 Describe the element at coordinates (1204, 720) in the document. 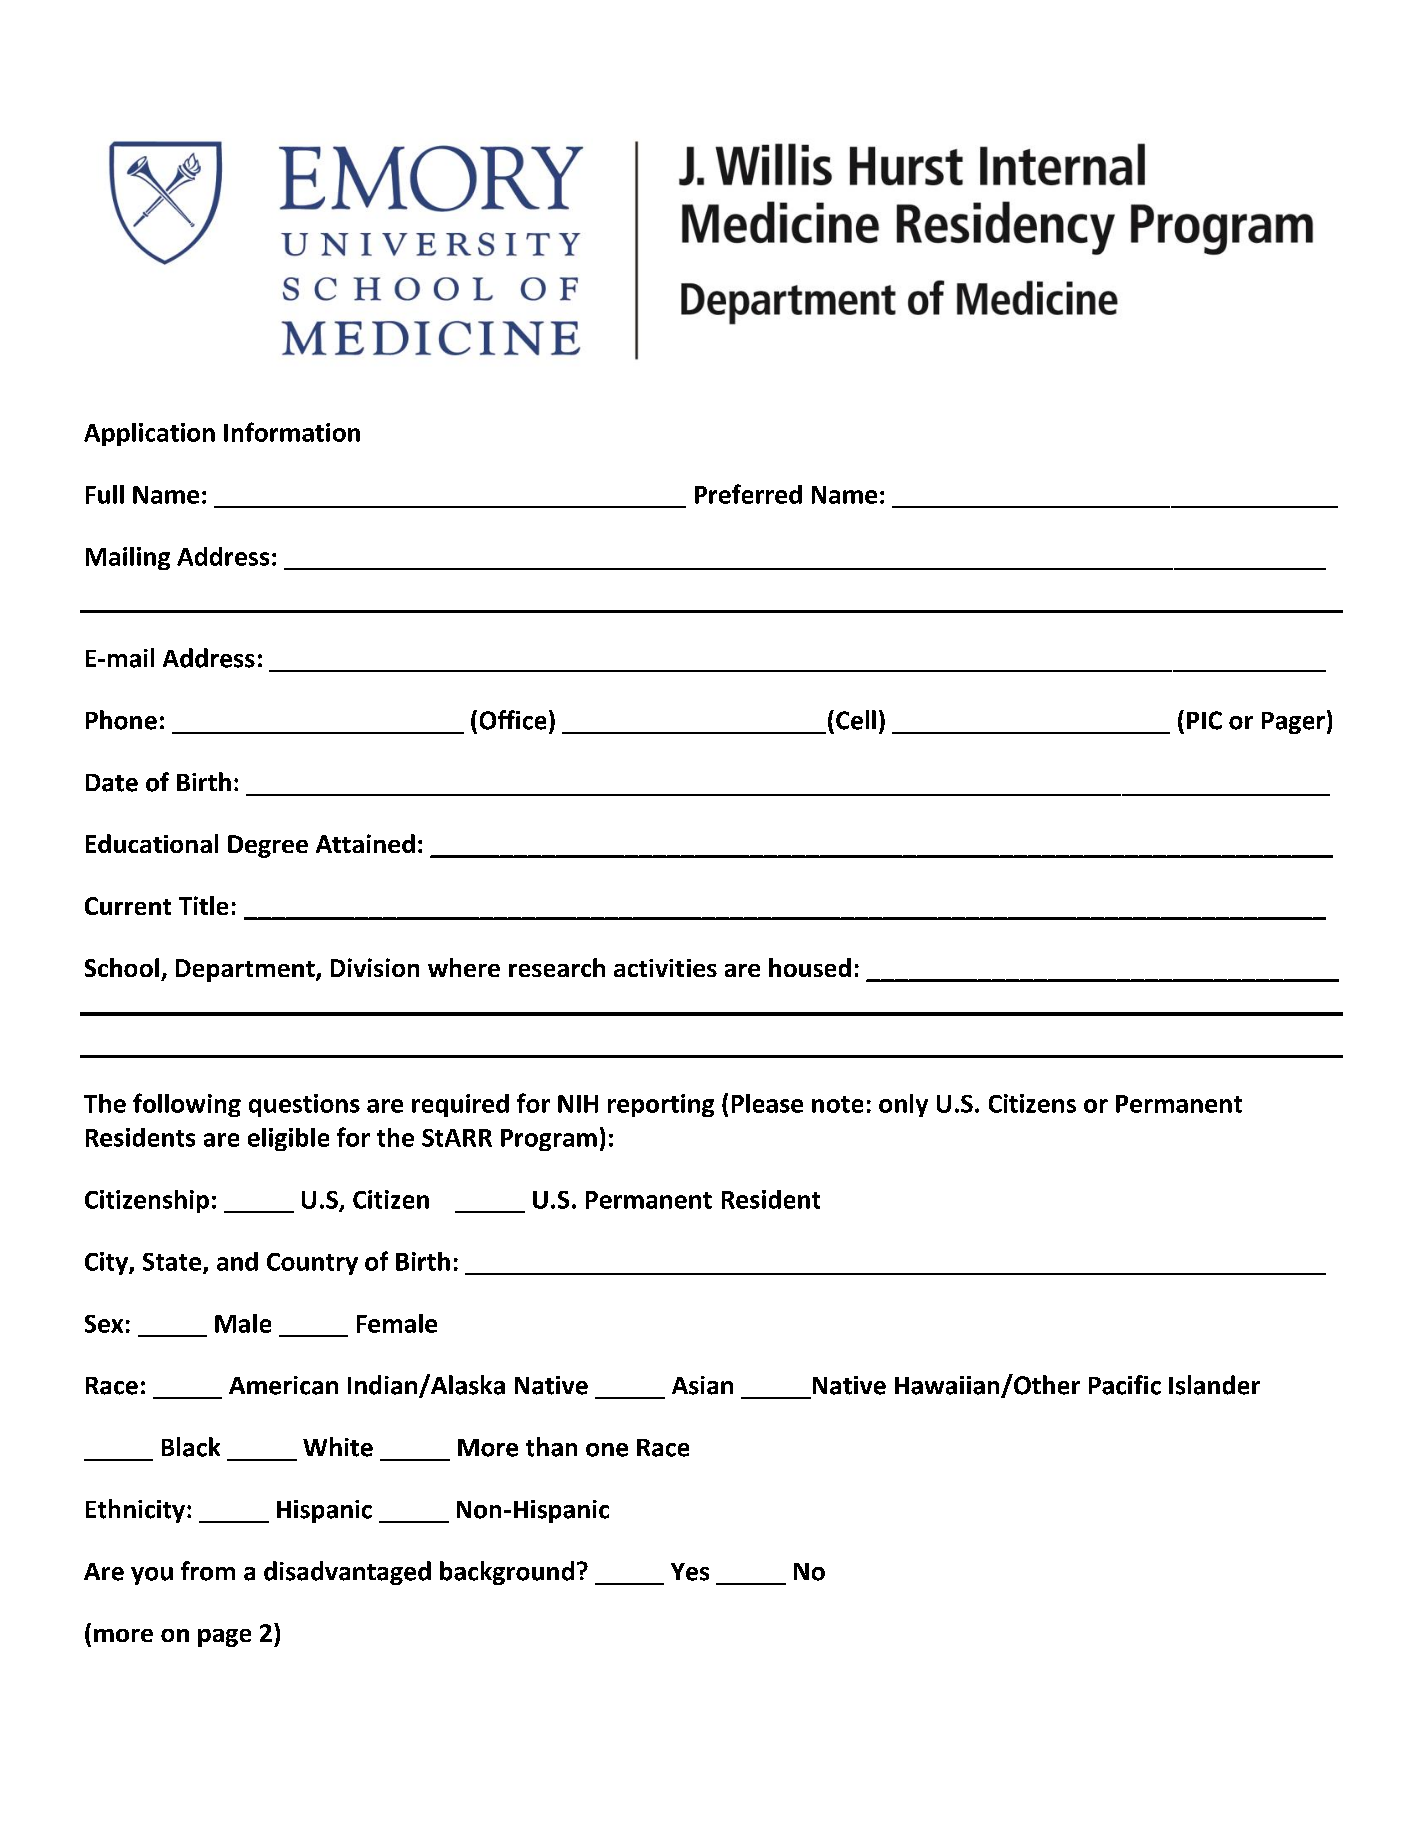

I see `PIC` at that location.
